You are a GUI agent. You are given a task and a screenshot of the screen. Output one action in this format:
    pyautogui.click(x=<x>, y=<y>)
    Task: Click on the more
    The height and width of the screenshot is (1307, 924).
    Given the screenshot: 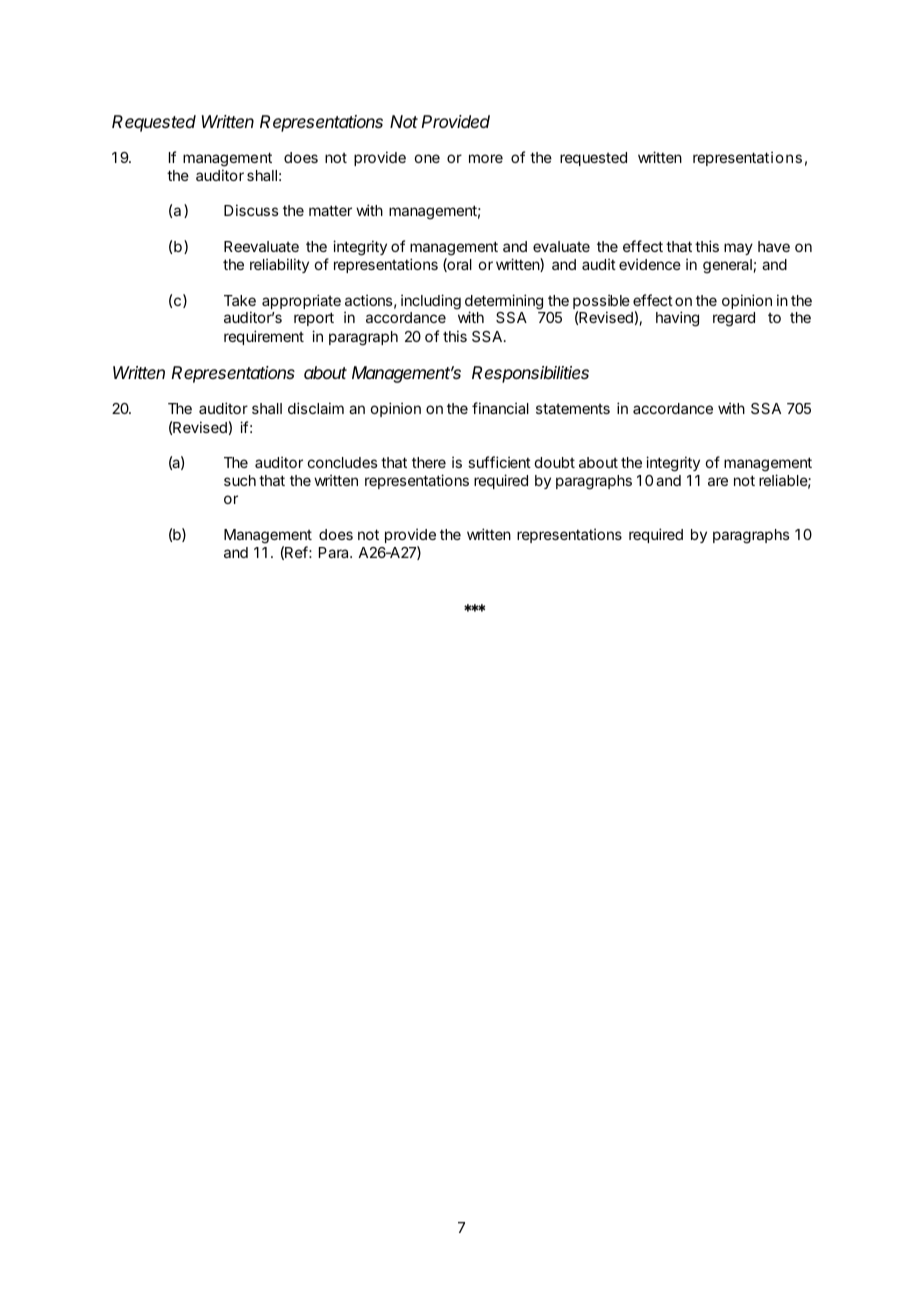 What is the action you would take?
    pyautogui.click(x=486, y=158)
